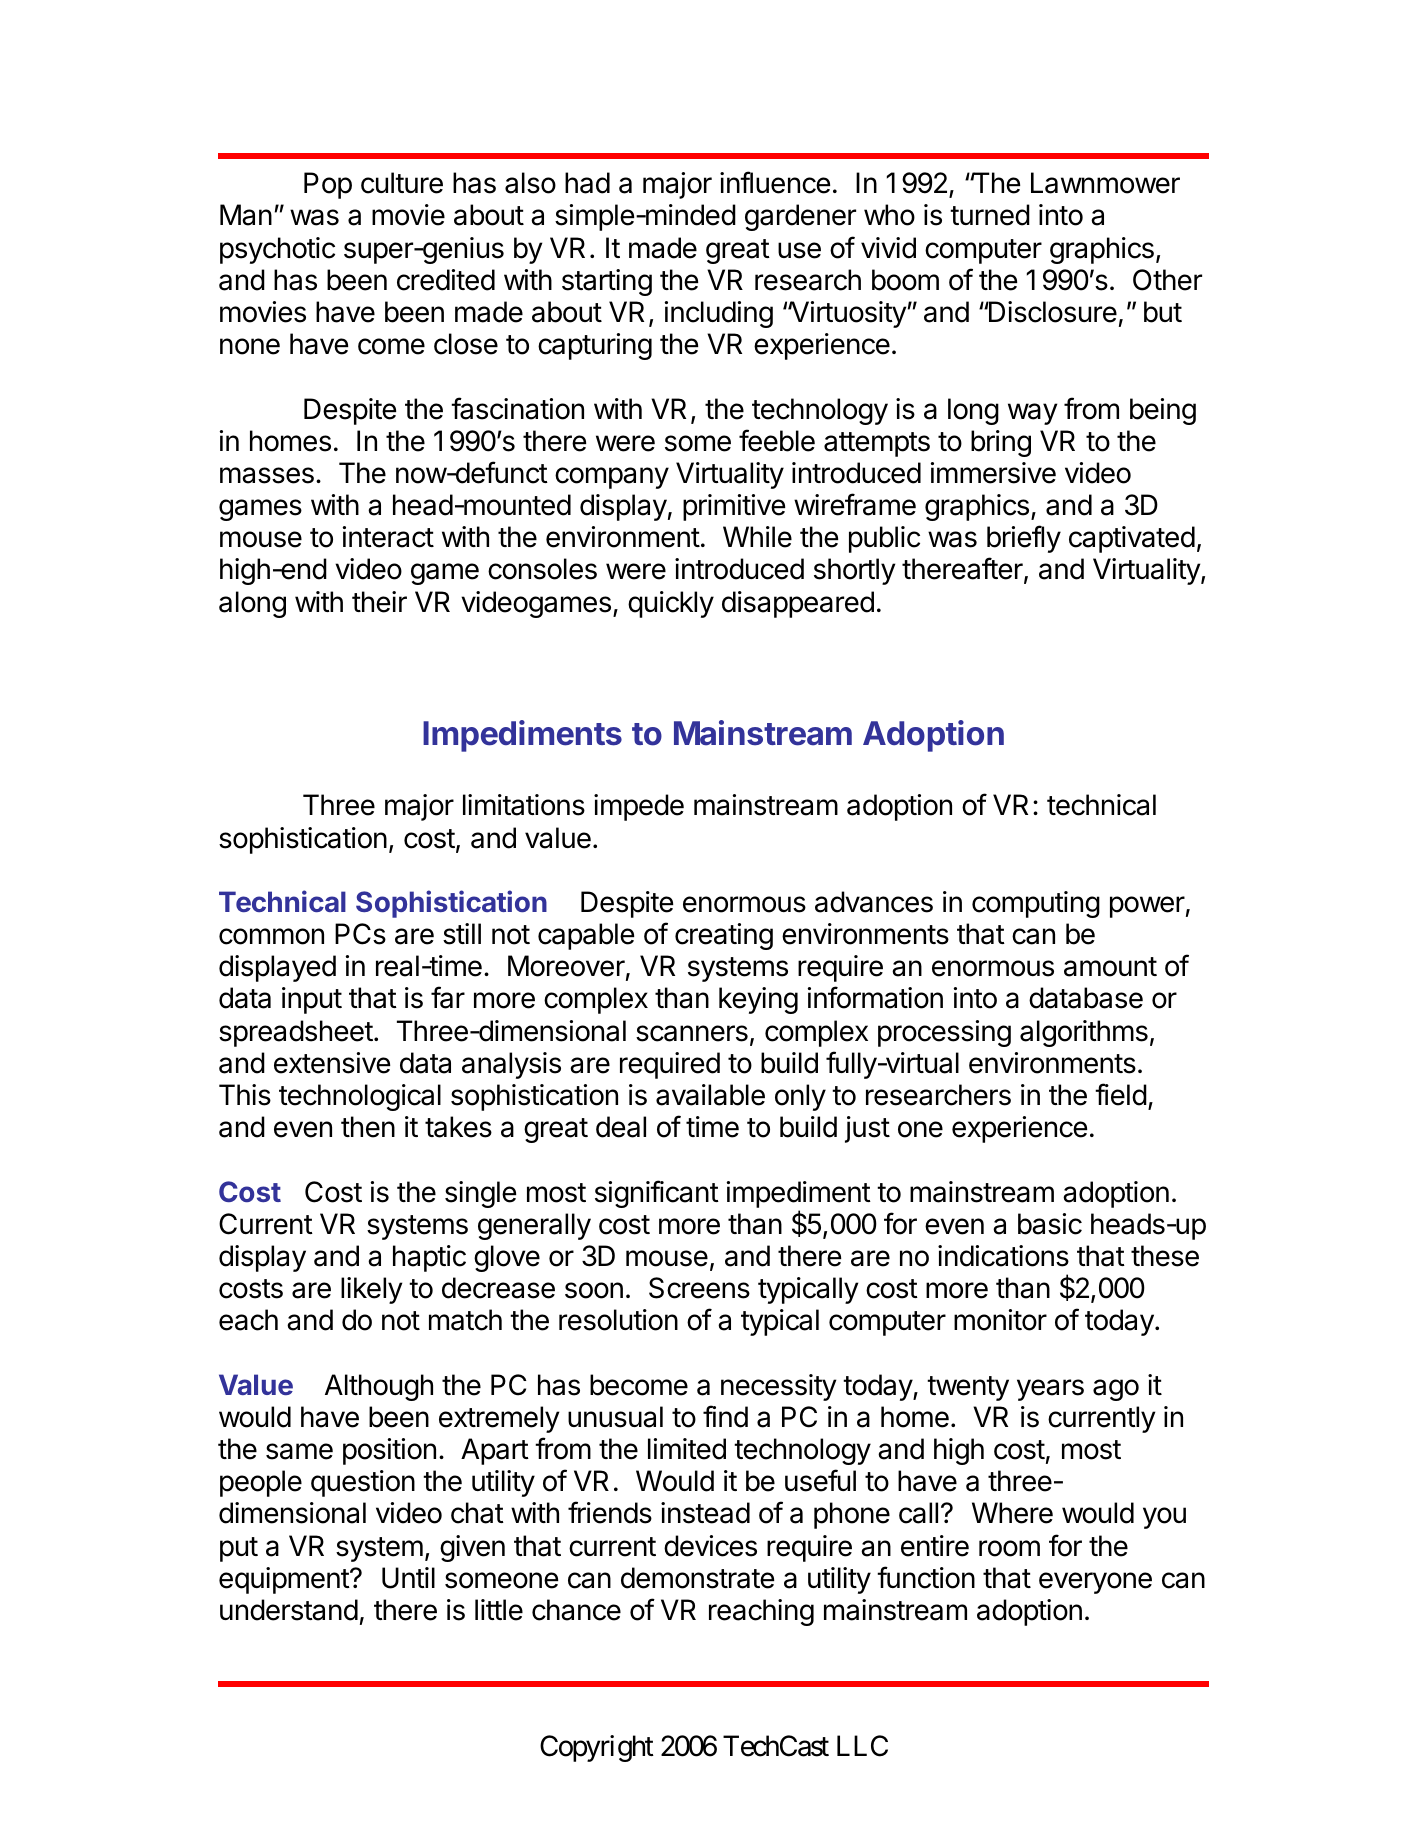  Describe the element at coordinates (1095, 1583) in the screenshot. I see `everyone` at that location.
